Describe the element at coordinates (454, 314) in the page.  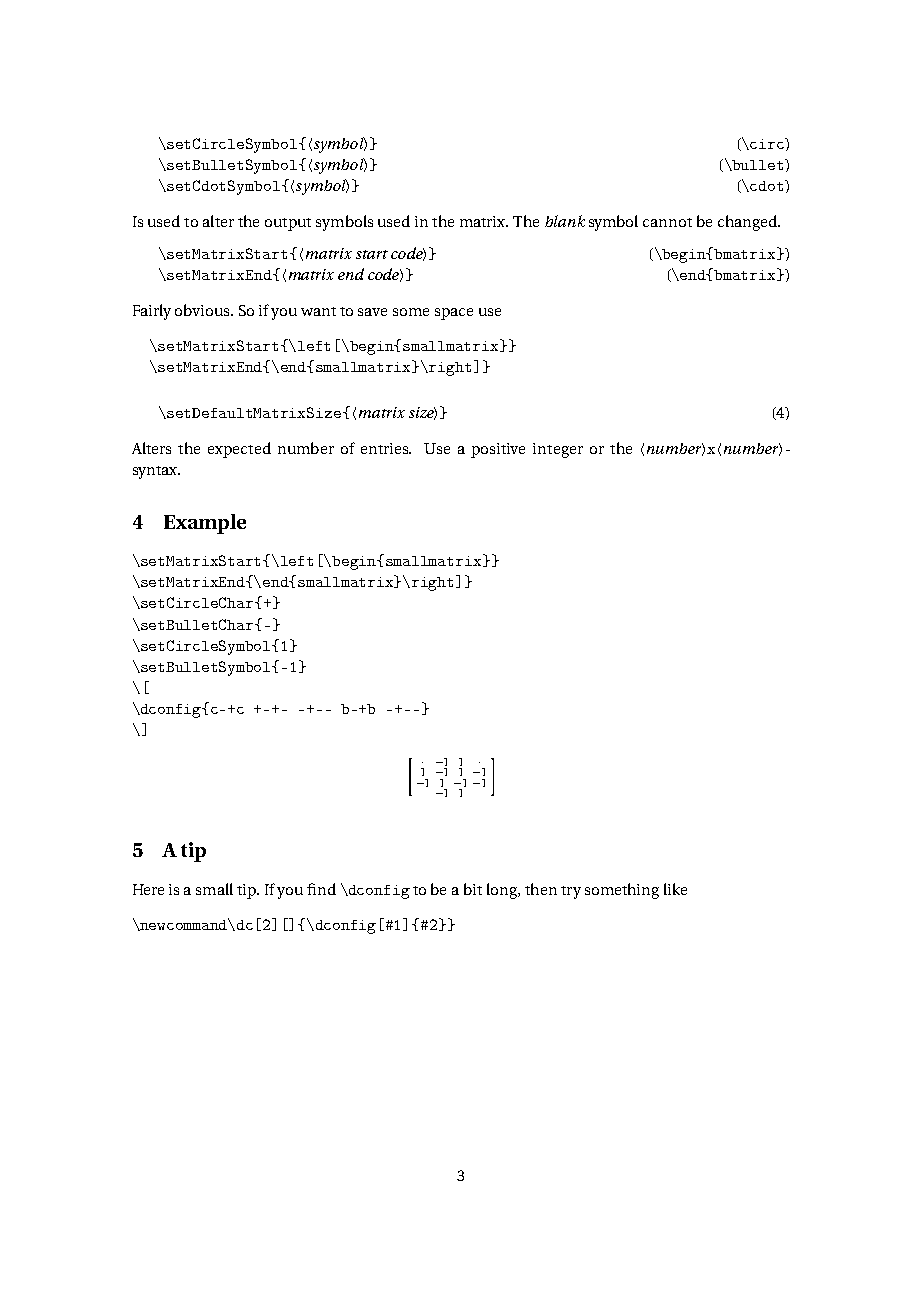
I see `space` at that location.
